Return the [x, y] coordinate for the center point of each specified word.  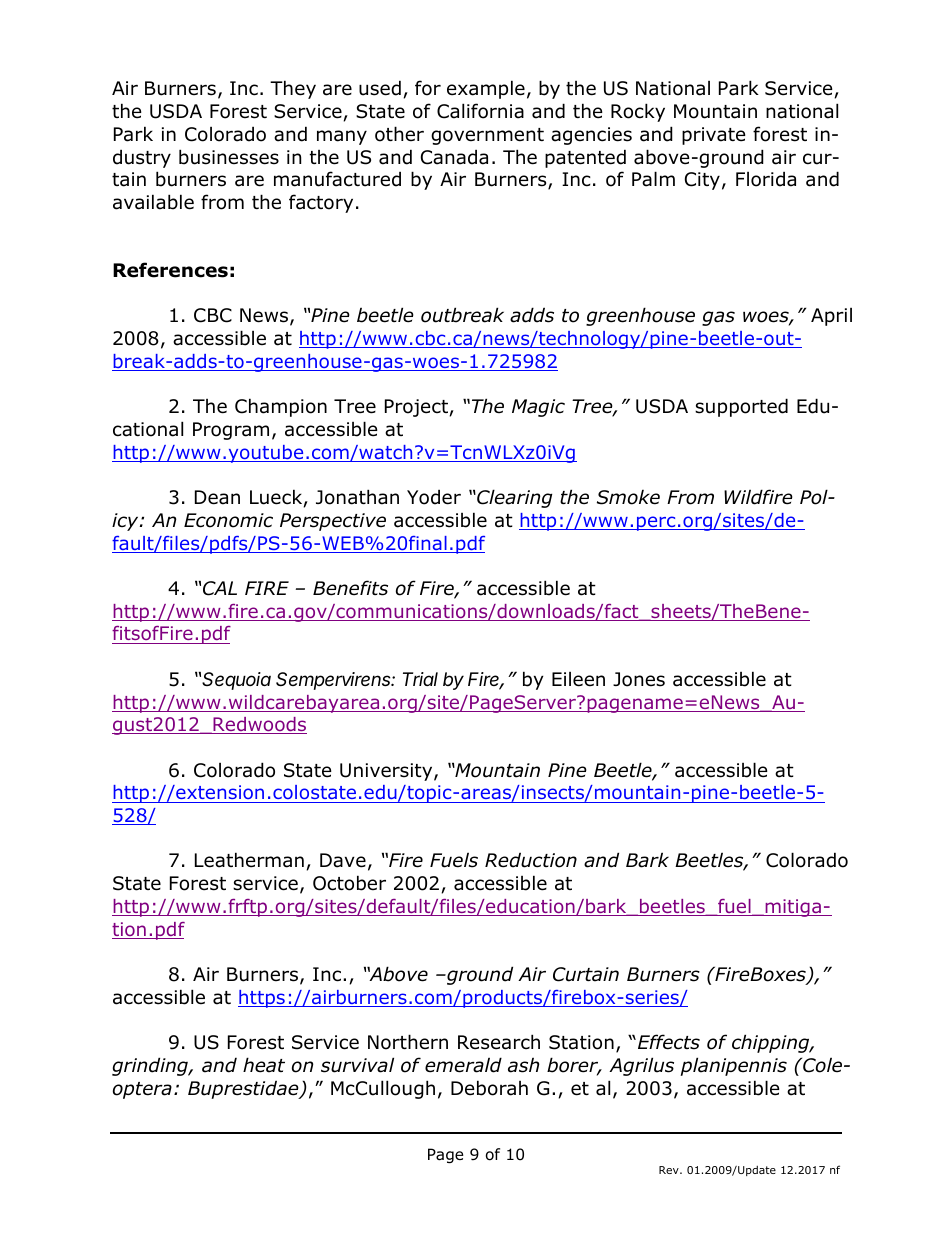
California [480, 111]
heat [264, 1065]
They [293, 89]
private [714, 136]
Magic [538, 408]
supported [741, 407]
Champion [281, 407]
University [387, 772]
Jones [639, 679]
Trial [420, 679]
